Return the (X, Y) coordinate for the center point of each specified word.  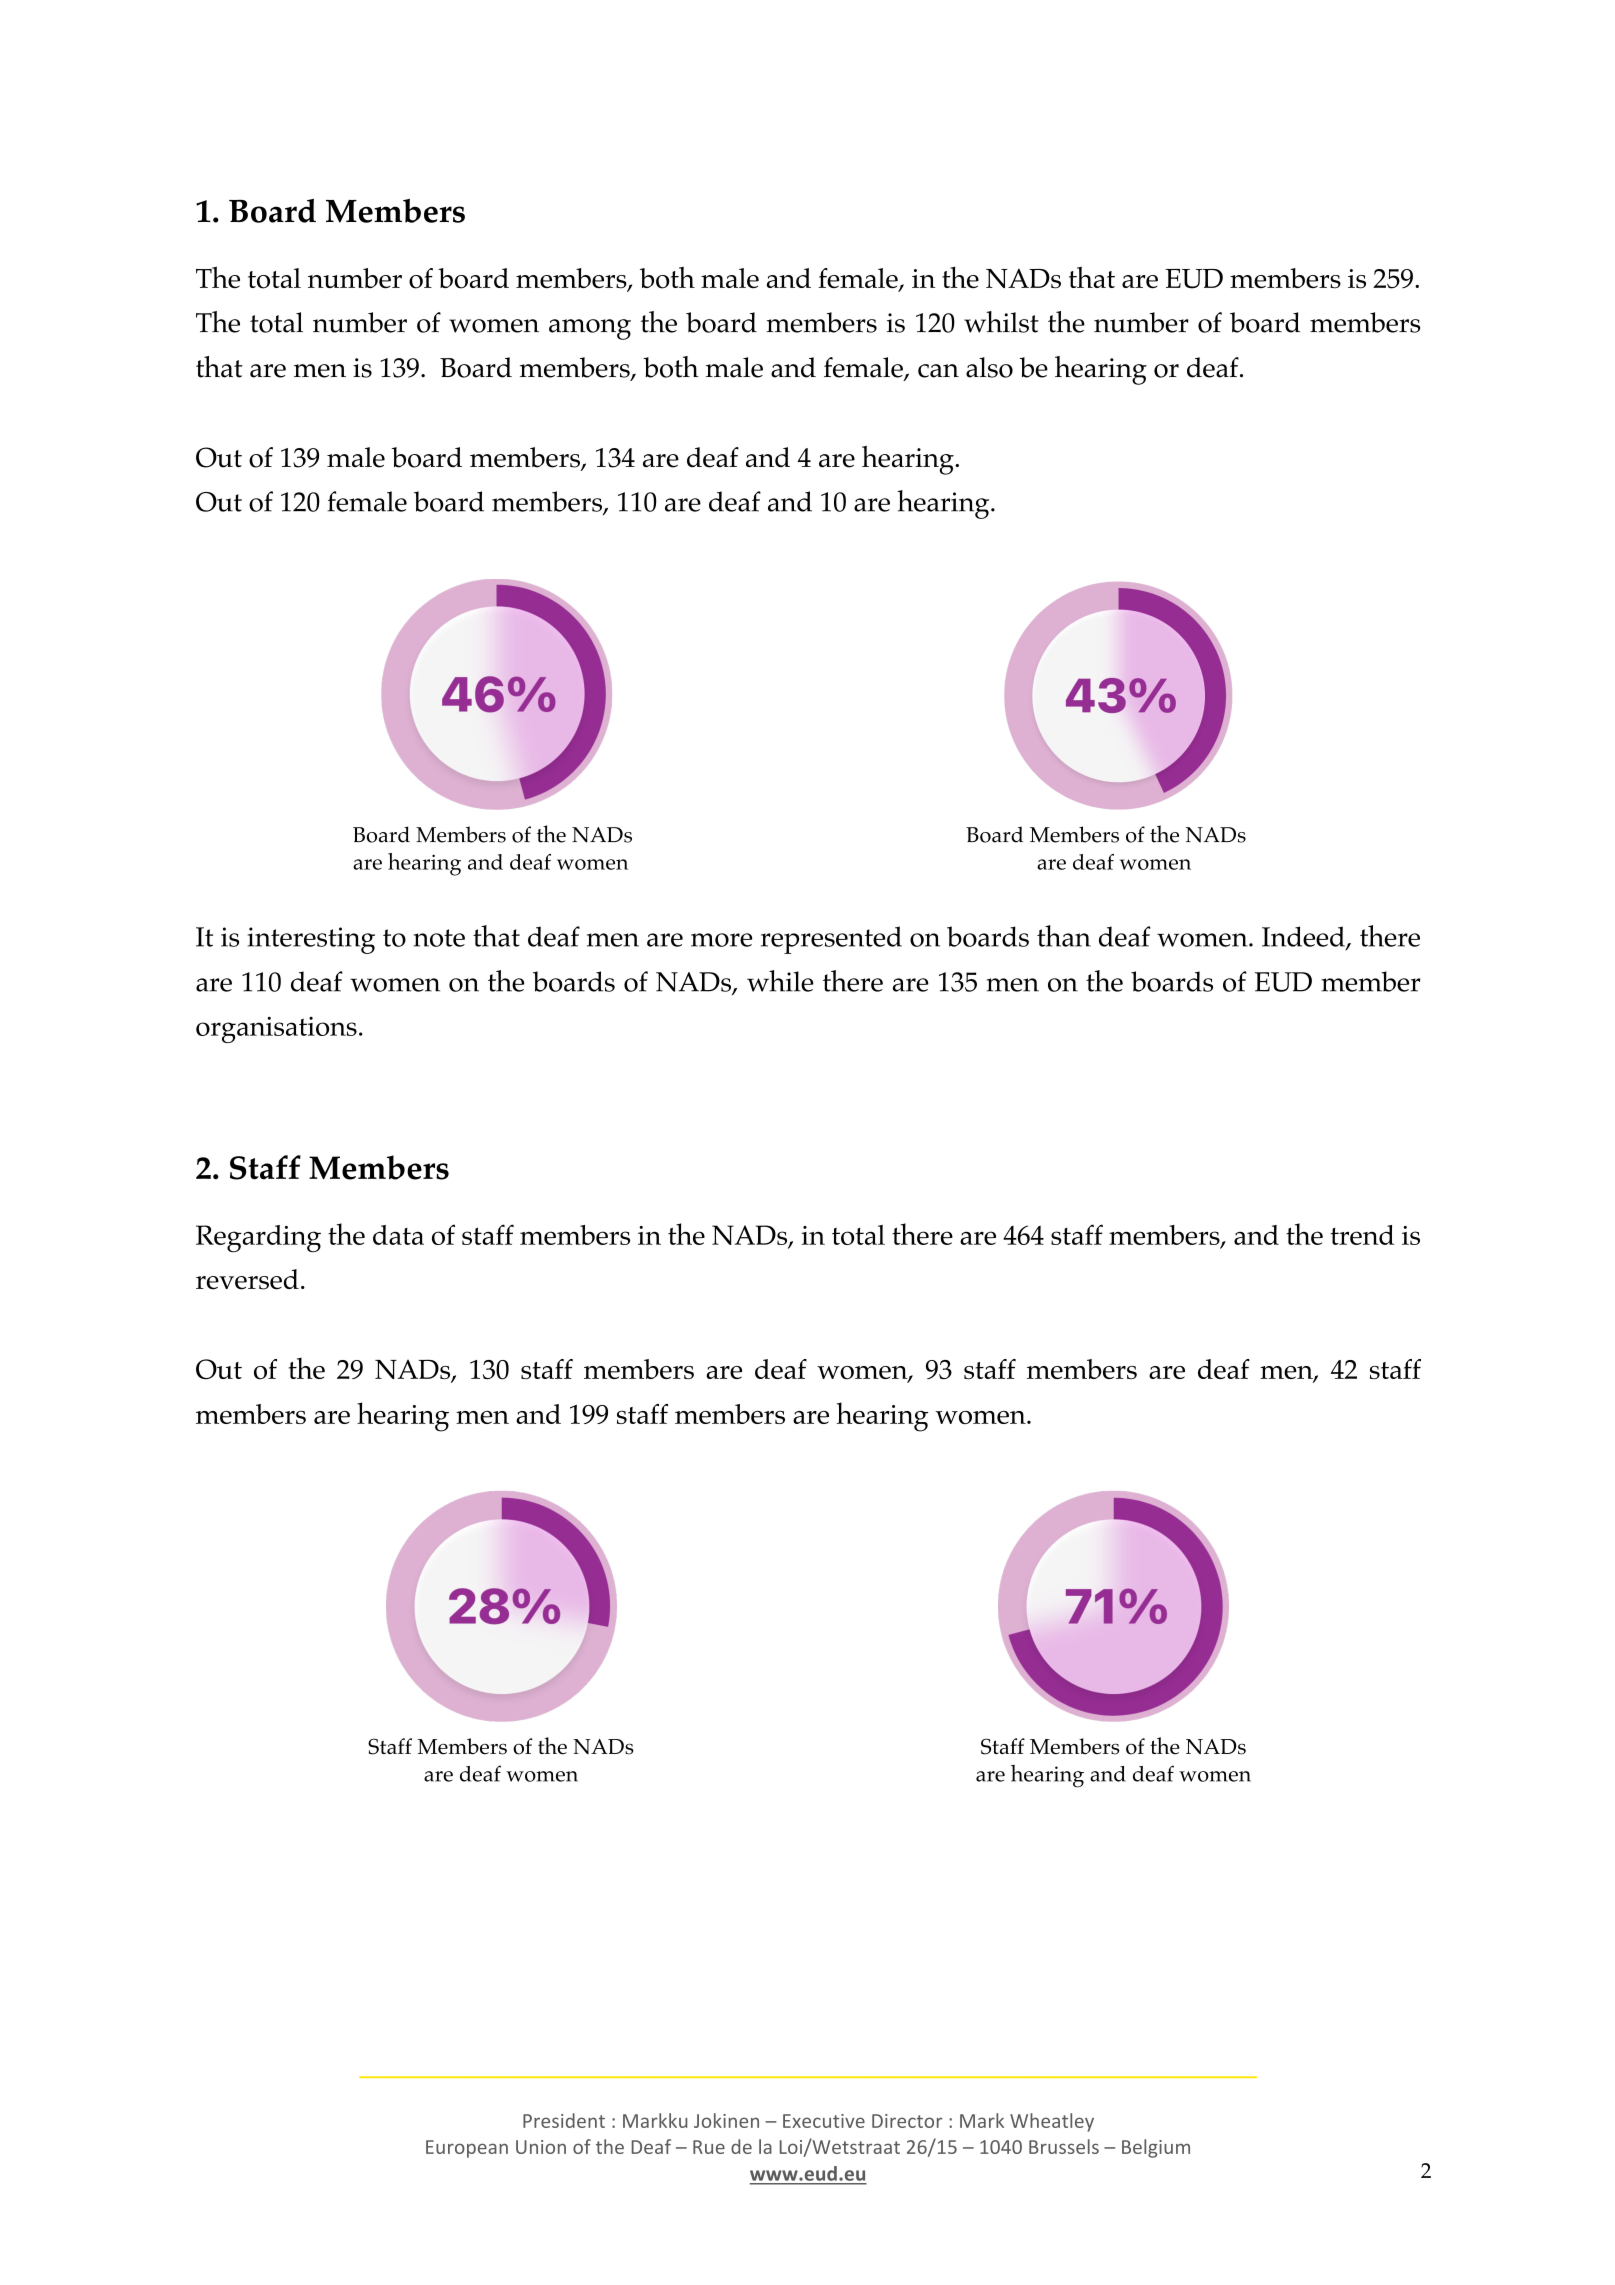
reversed (247, 1279)
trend (1362, 1235)
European (467, 2149)
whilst (1001, 322)
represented (831, 940)
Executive (824, 2121)
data (398, 1235)
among (590, 329)
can (938, 371)
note (439, 938)
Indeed (1304, 937)
